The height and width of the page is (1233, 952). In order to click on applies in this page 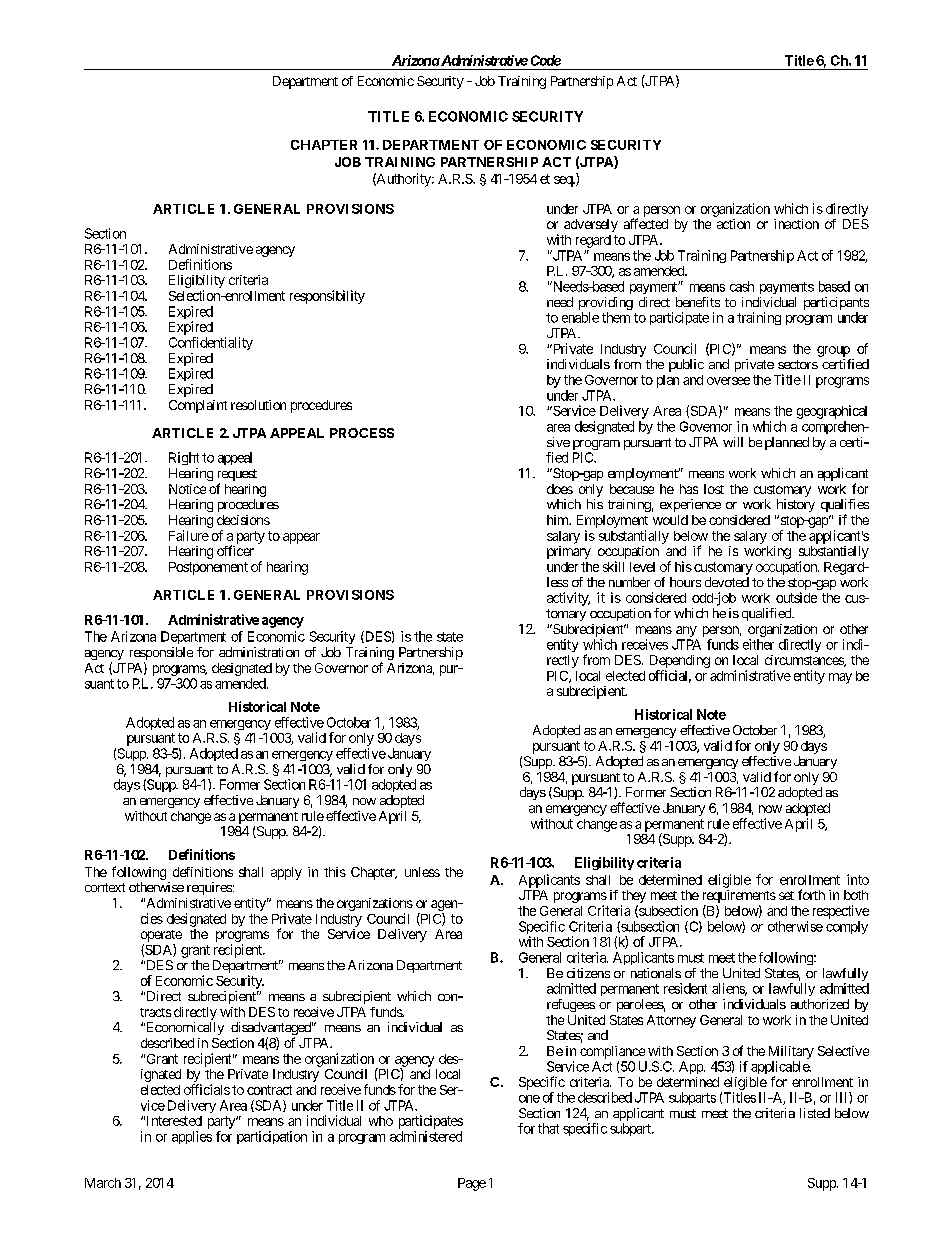, I will do `click(192, 1137)`.
